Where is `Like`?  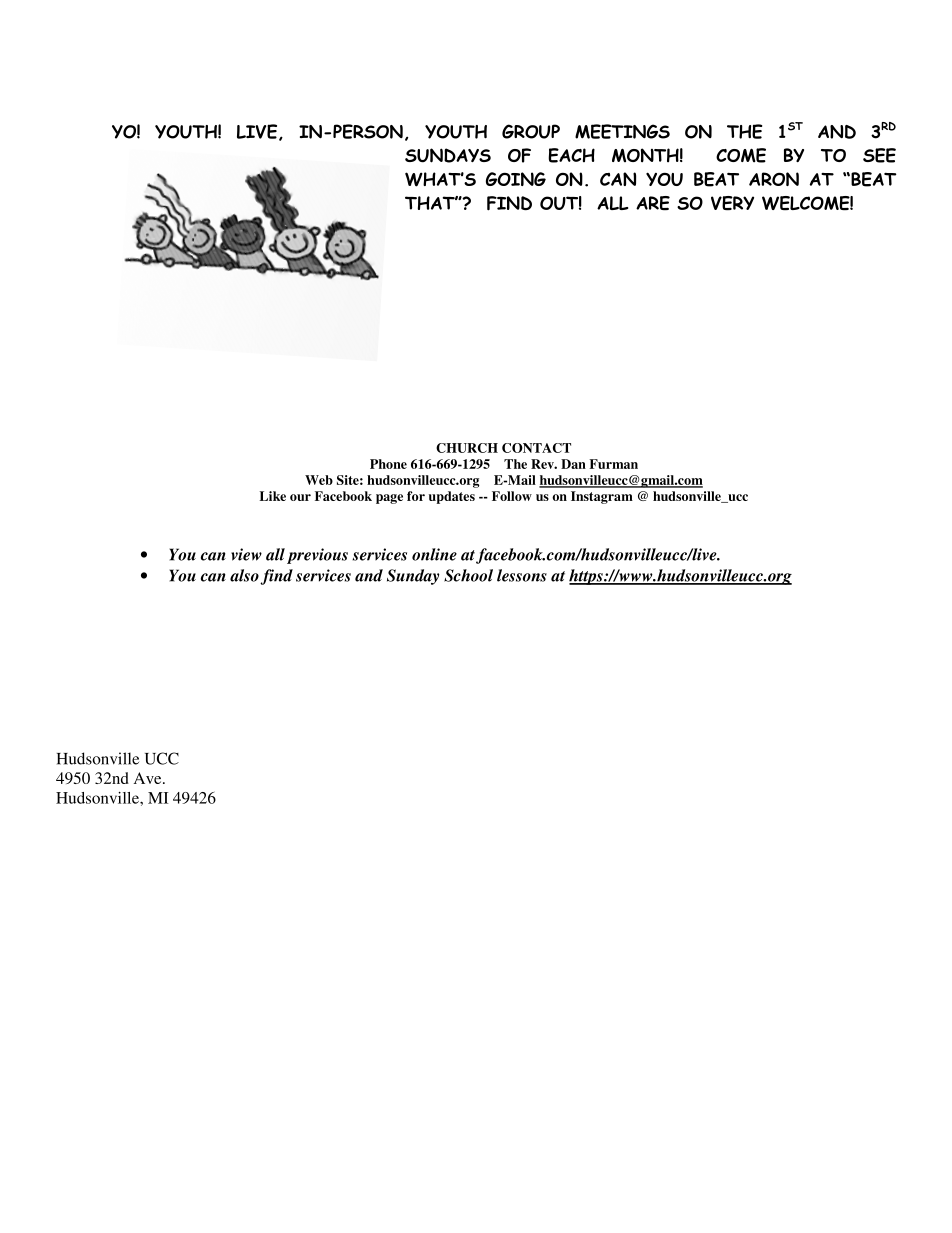 Like is located at coordinates (273, 496).
